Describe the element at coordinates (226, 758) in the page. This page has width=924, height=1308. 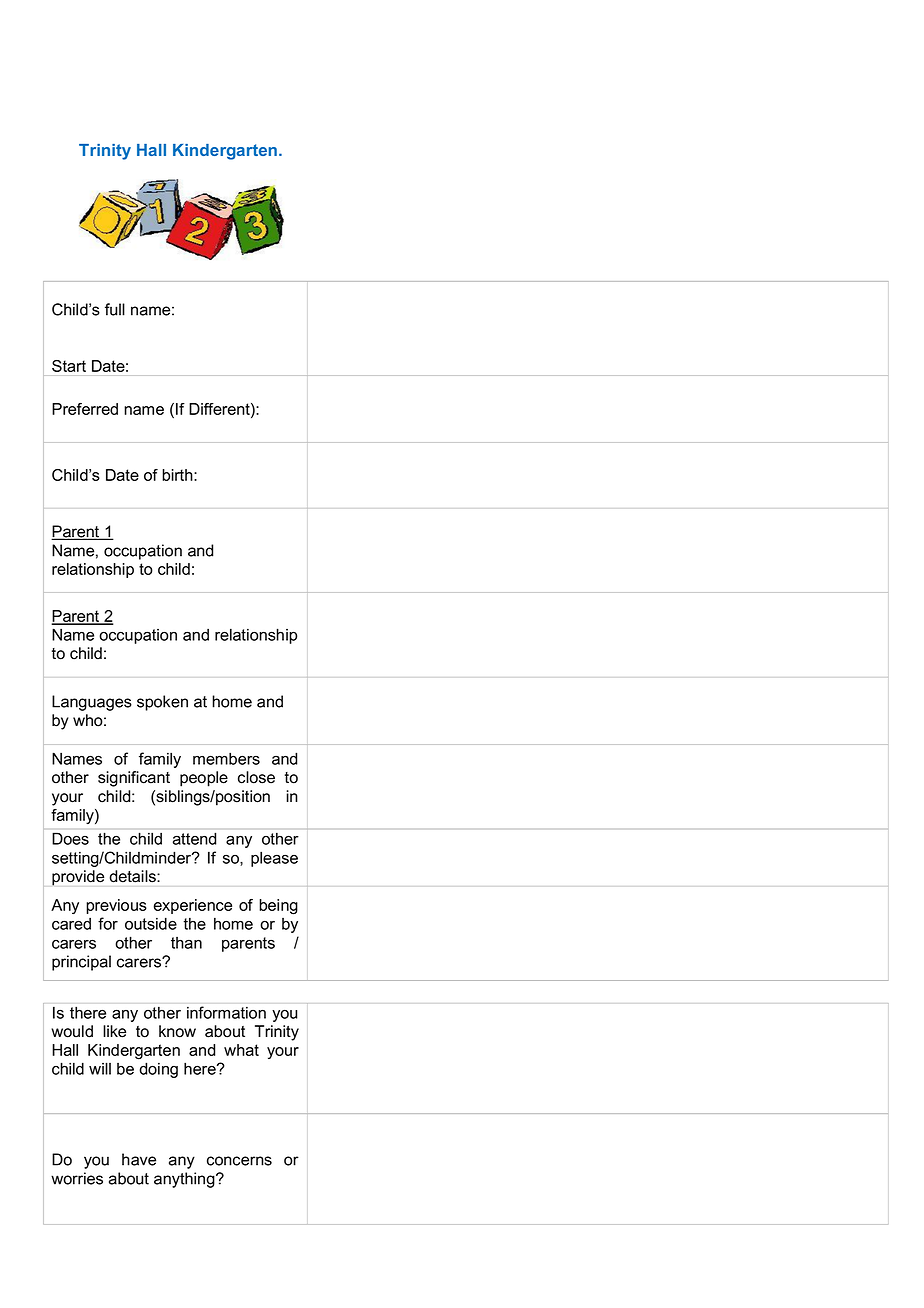
I see `members` at that location.
